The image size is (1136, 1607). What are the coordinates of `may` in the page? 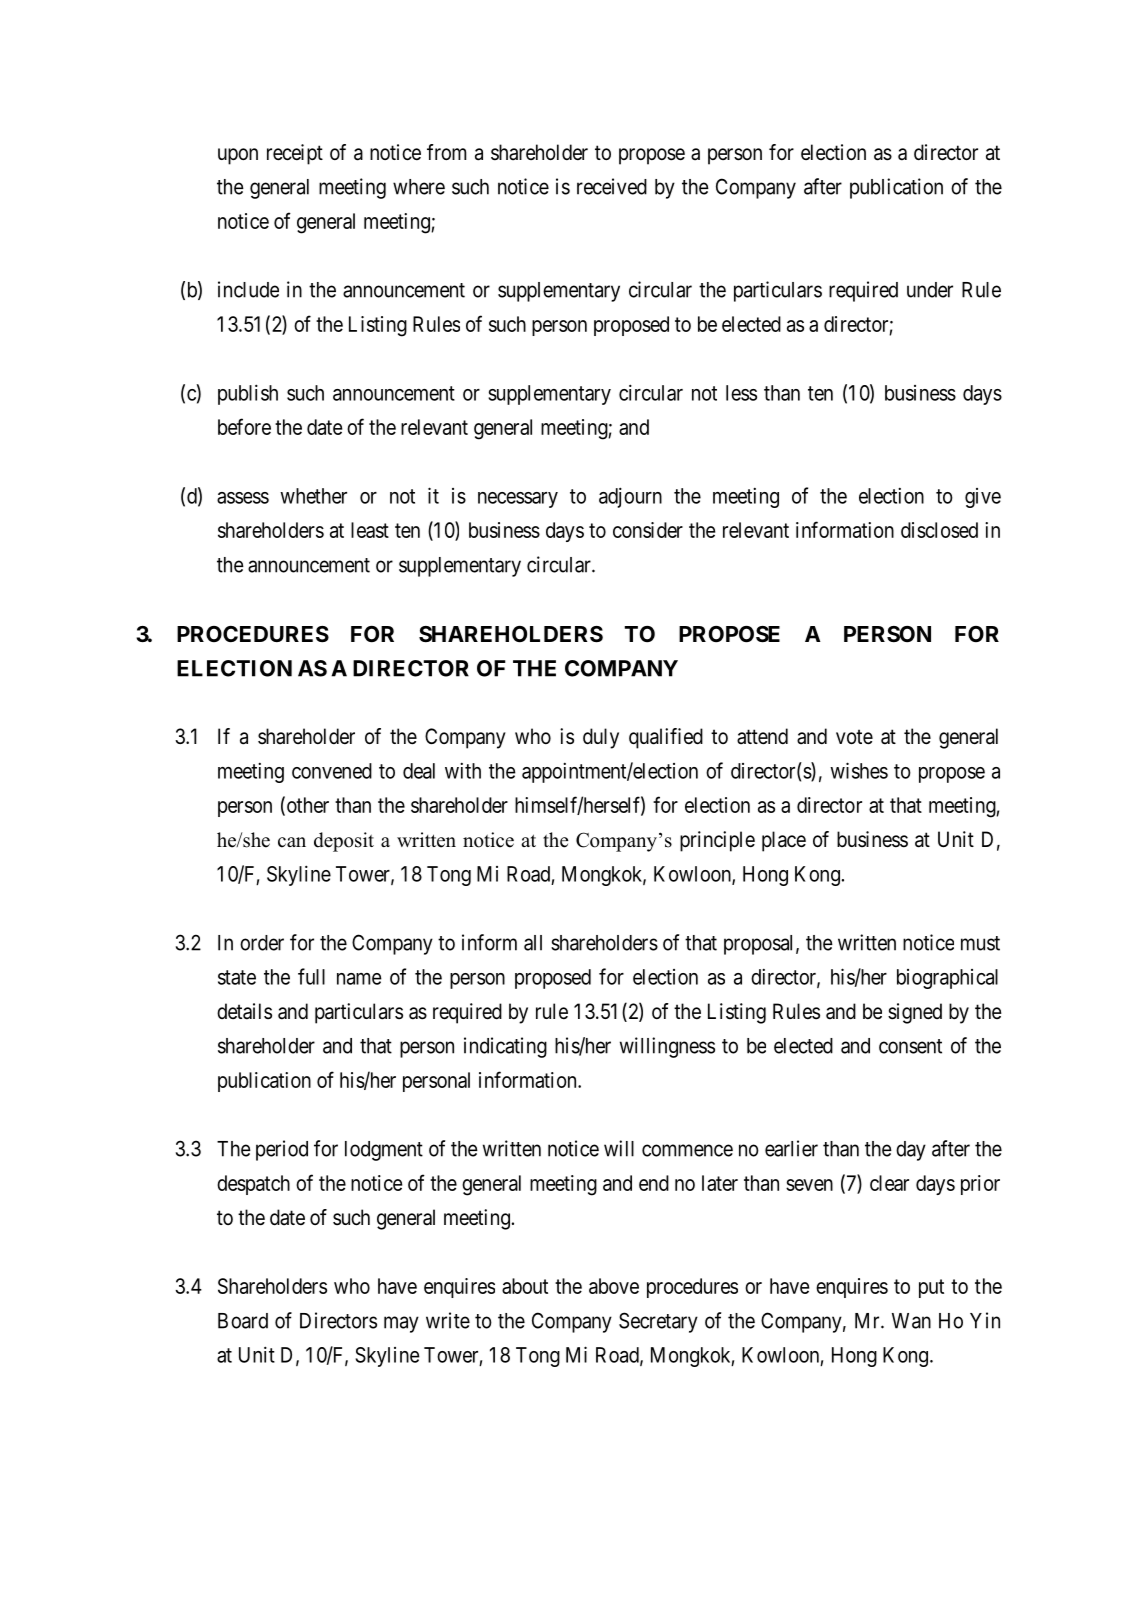 It's located at (401, 1324).
